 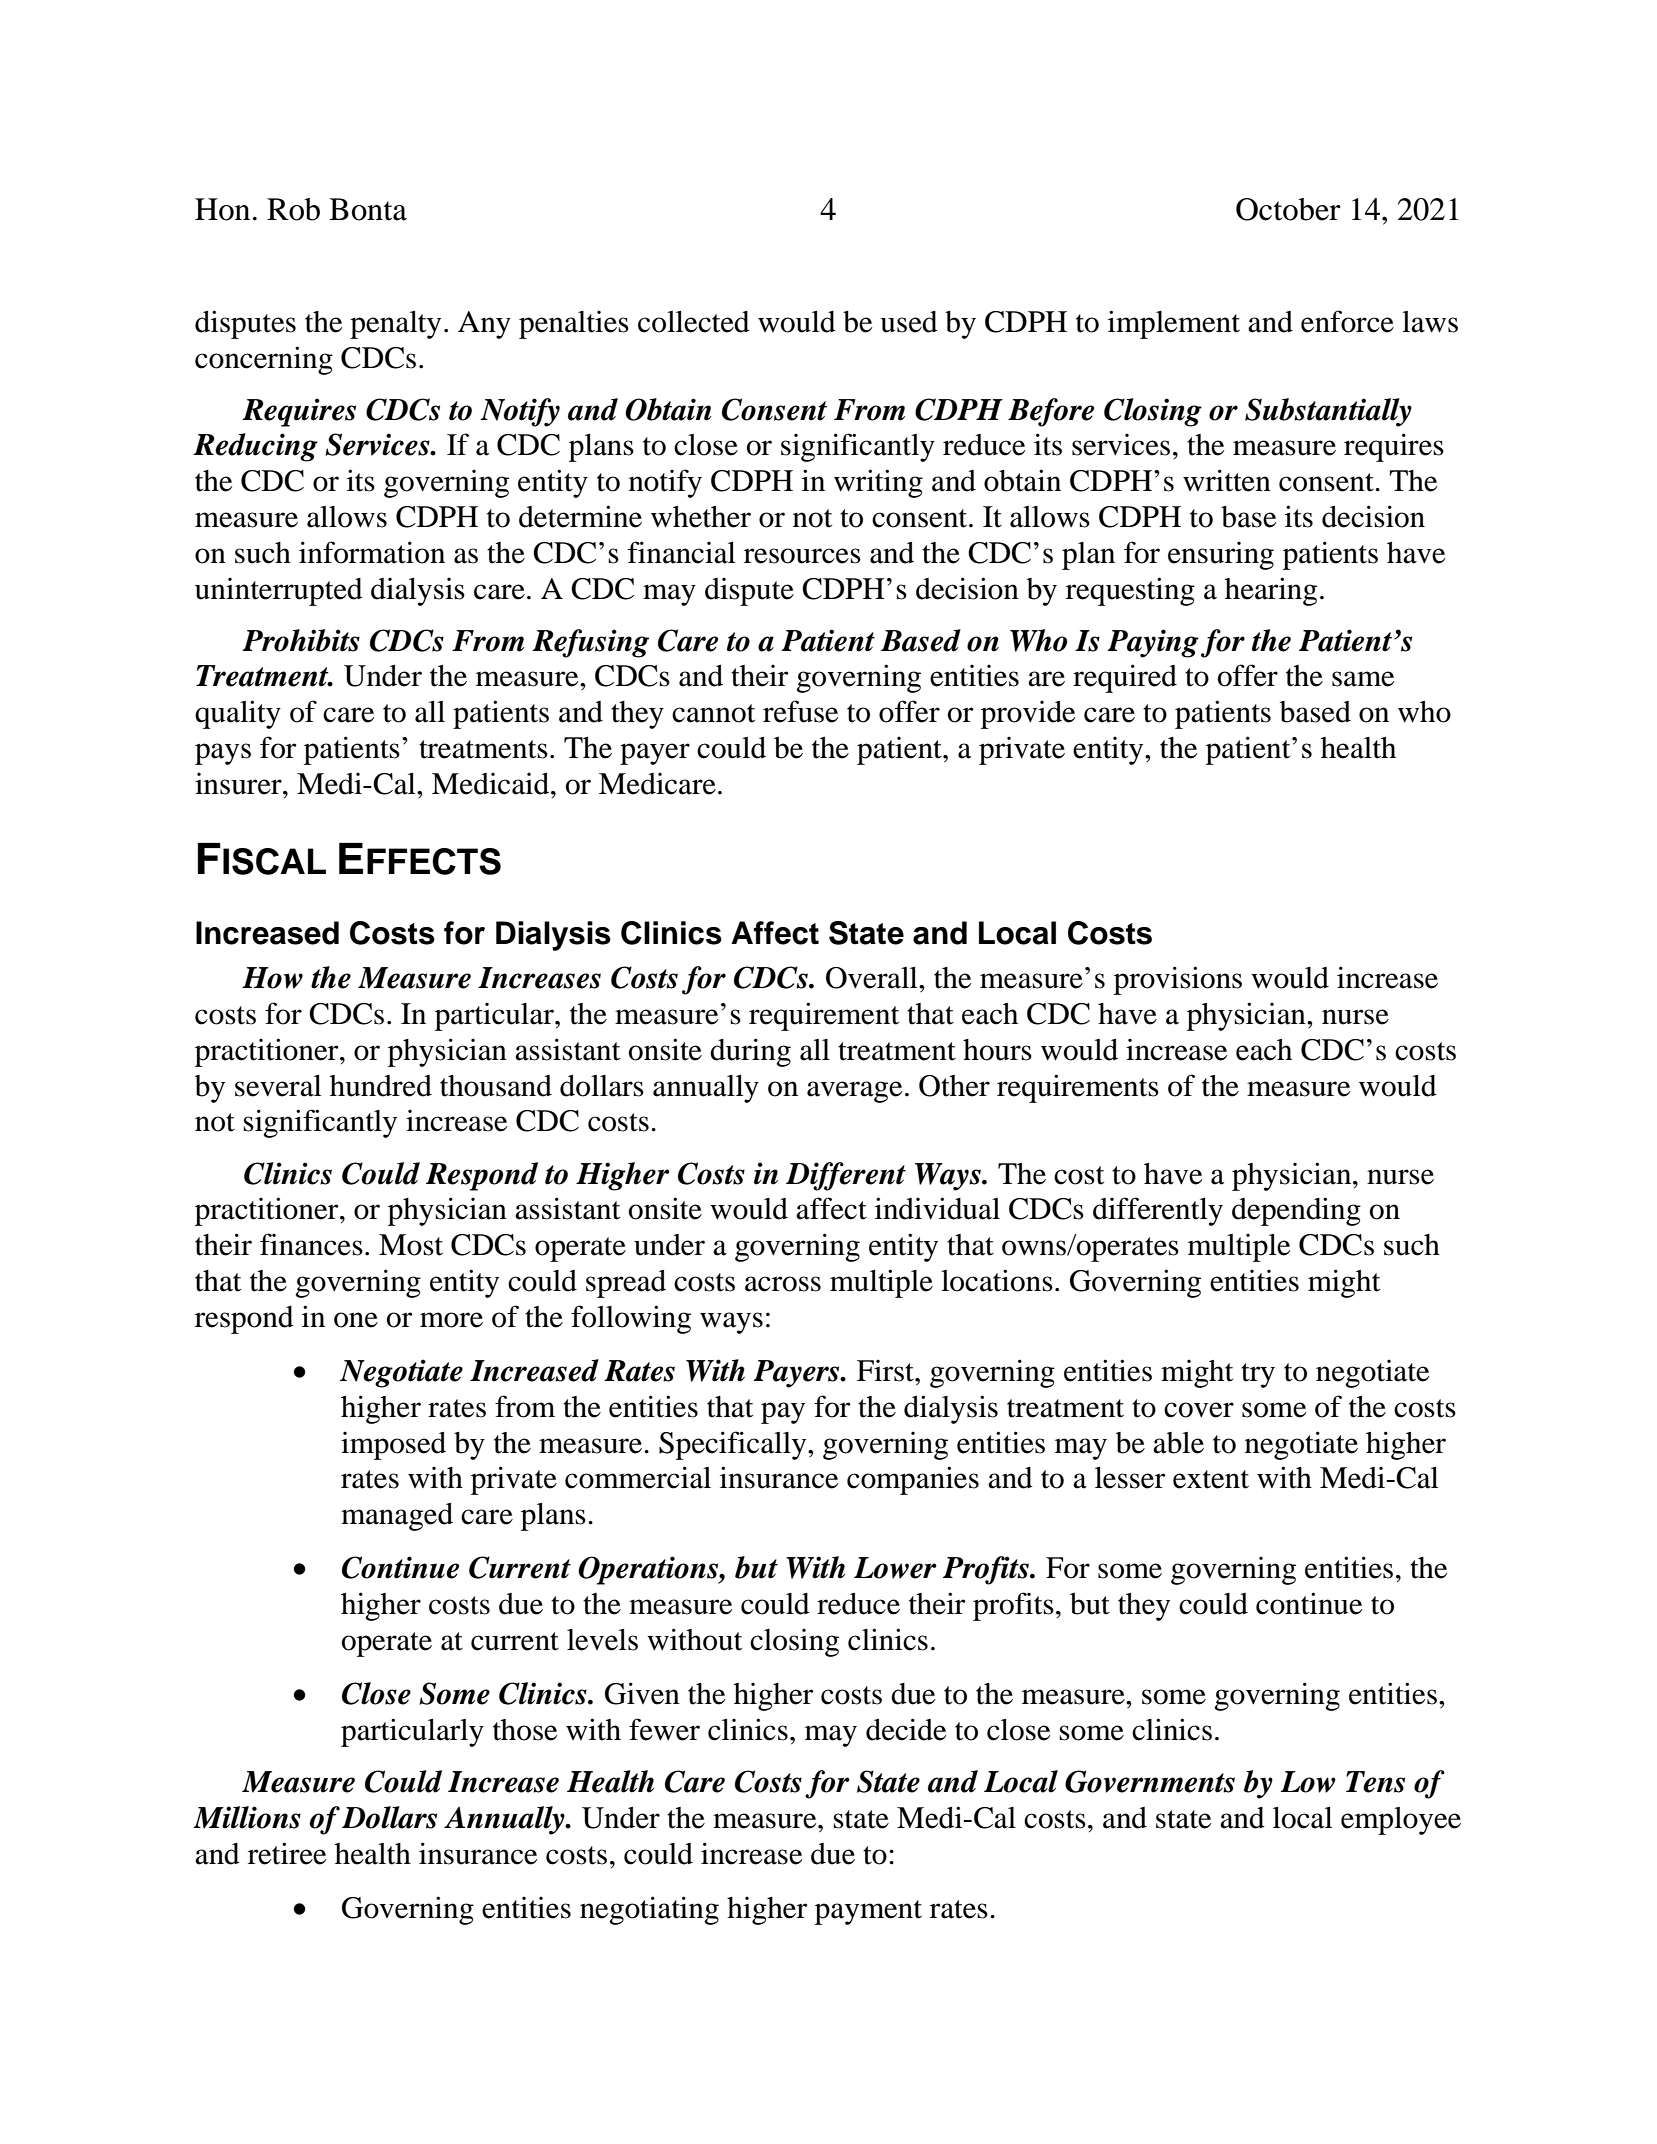 What do you see at coordinates (913, 1480) in the screenshot?
I see `companies` at bounding box center [913, 1480].
